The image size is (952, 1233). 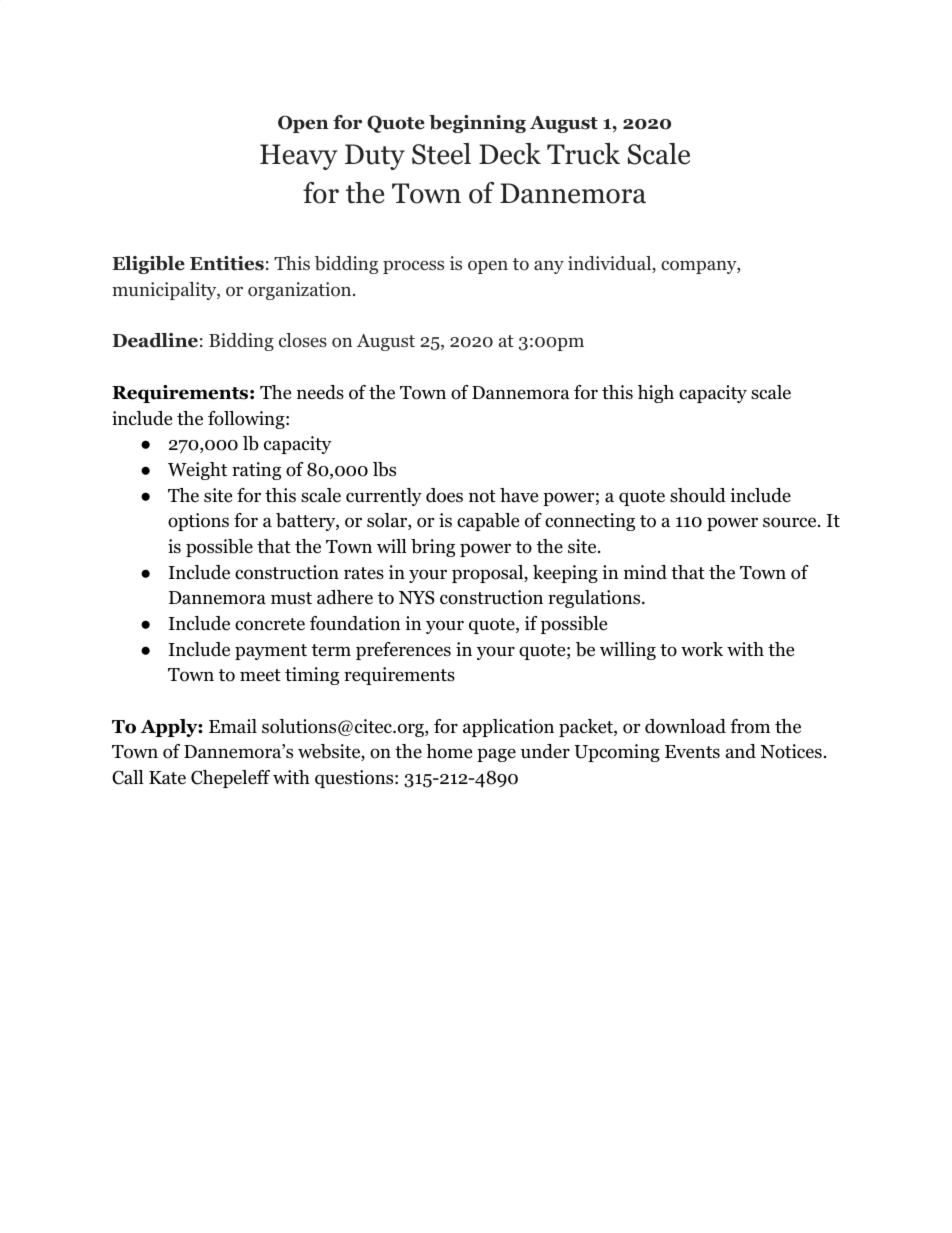 What do you see at coordinates (167, 778) in the screenshot?
I see `Kate` at bounding box center [167, 778].
